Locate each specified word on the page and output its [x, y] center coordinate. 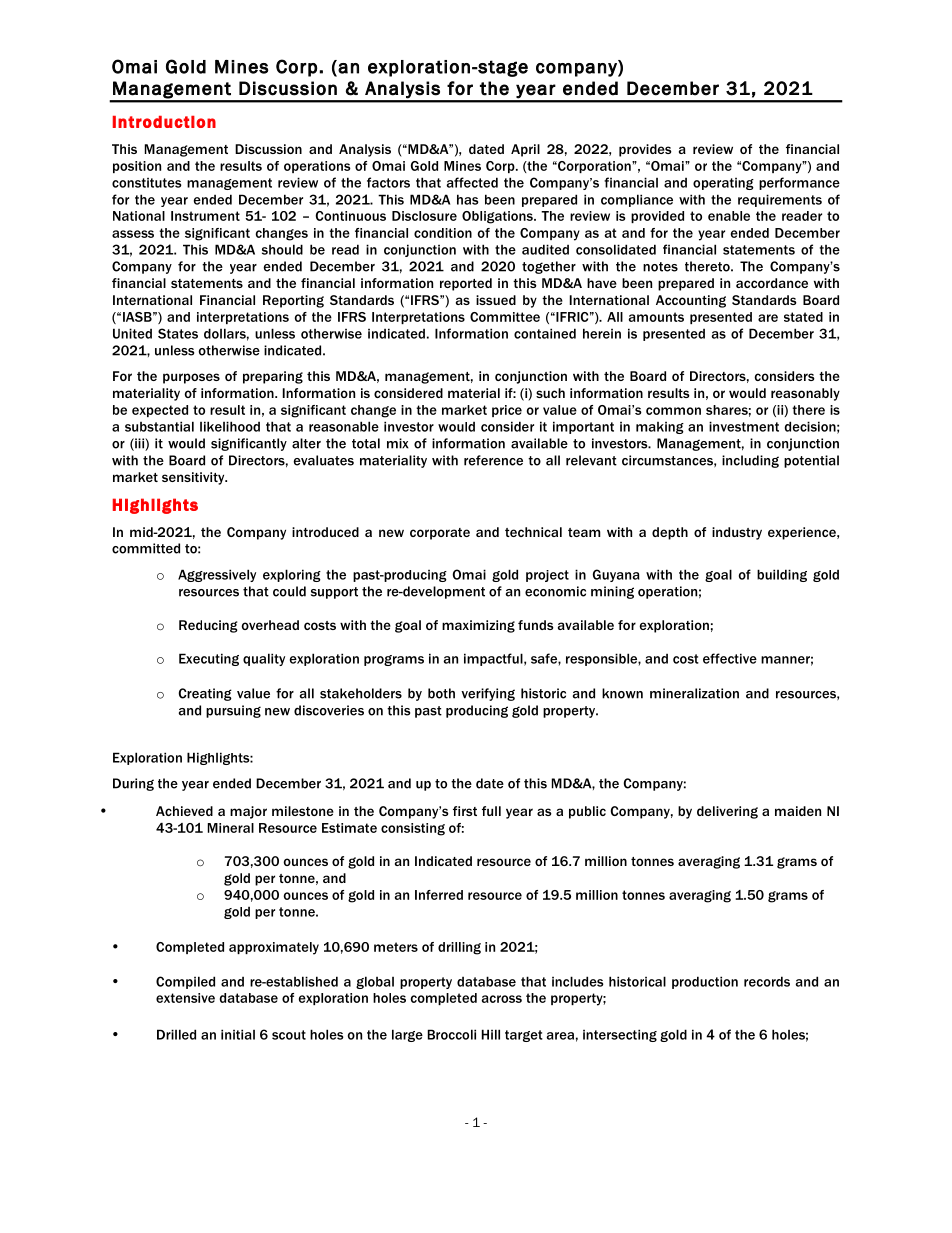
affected [472, 182]
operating [723, 184]
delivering [727, 812]
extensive [185, 998]
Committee [505, 317]
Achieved [184, 811]
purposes [191, 378]
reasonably [805, 394]
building [782, 575]
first [465, 811]
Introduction [164, 122]
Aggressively [217, 575]
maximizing [478, 626]
